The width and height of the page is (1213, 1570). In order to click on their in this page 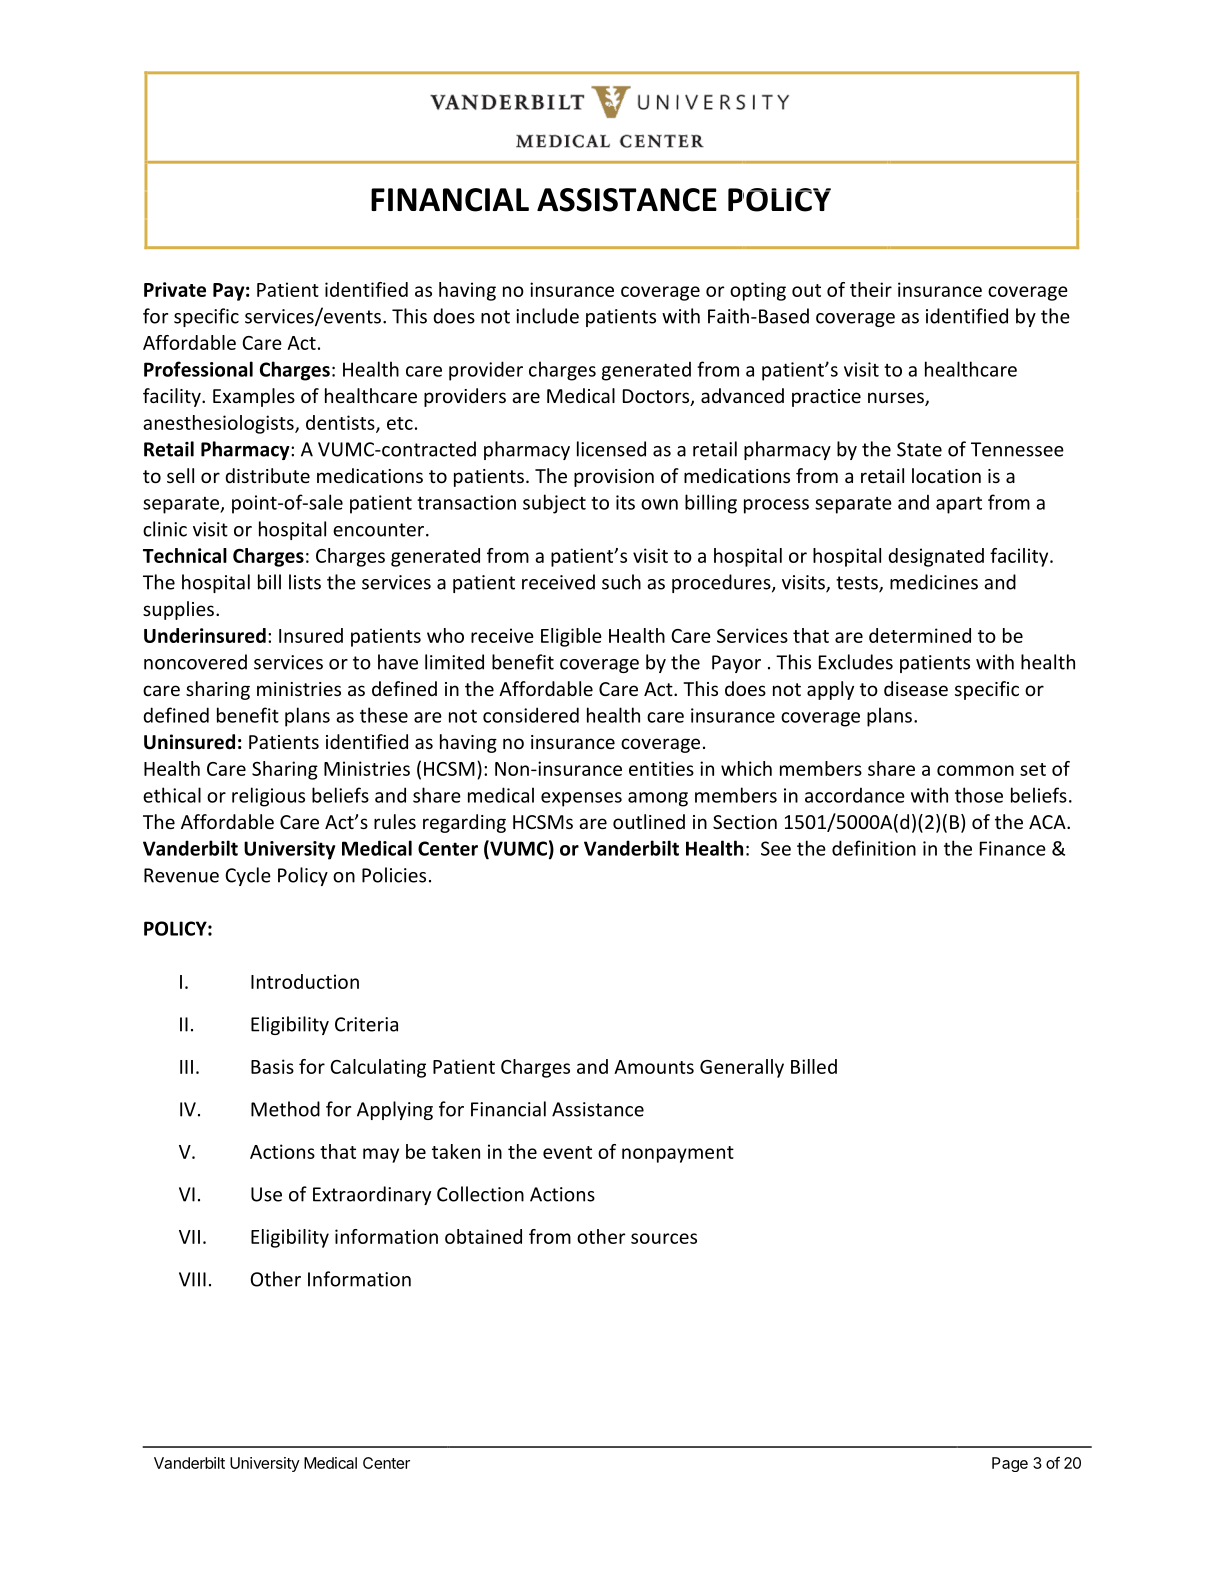, I will do `click(871, 289)`.
